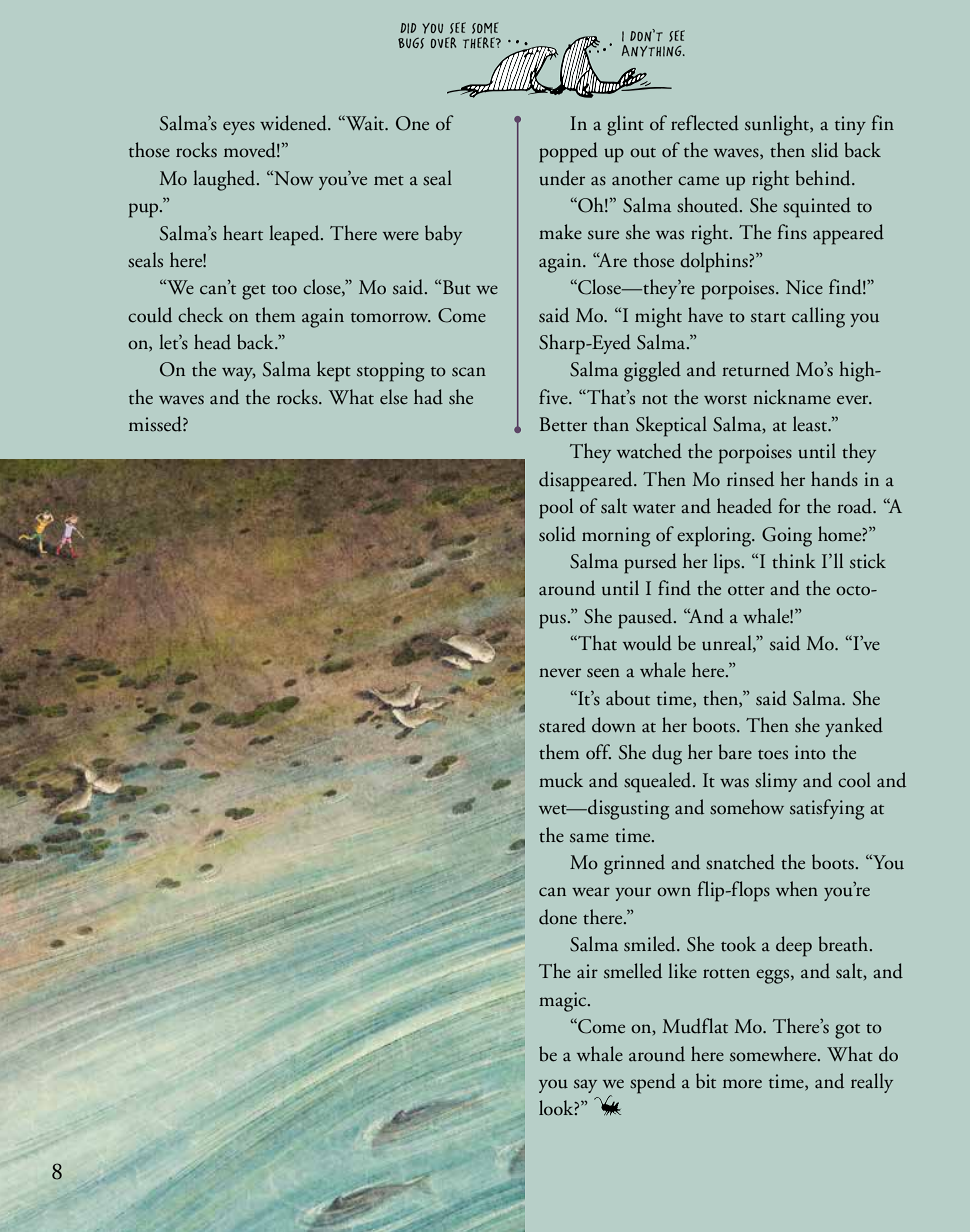  What do you see at coordinates (585, 1086) in the screenshot?
I see `say` at bounding box center [585, 1086].
